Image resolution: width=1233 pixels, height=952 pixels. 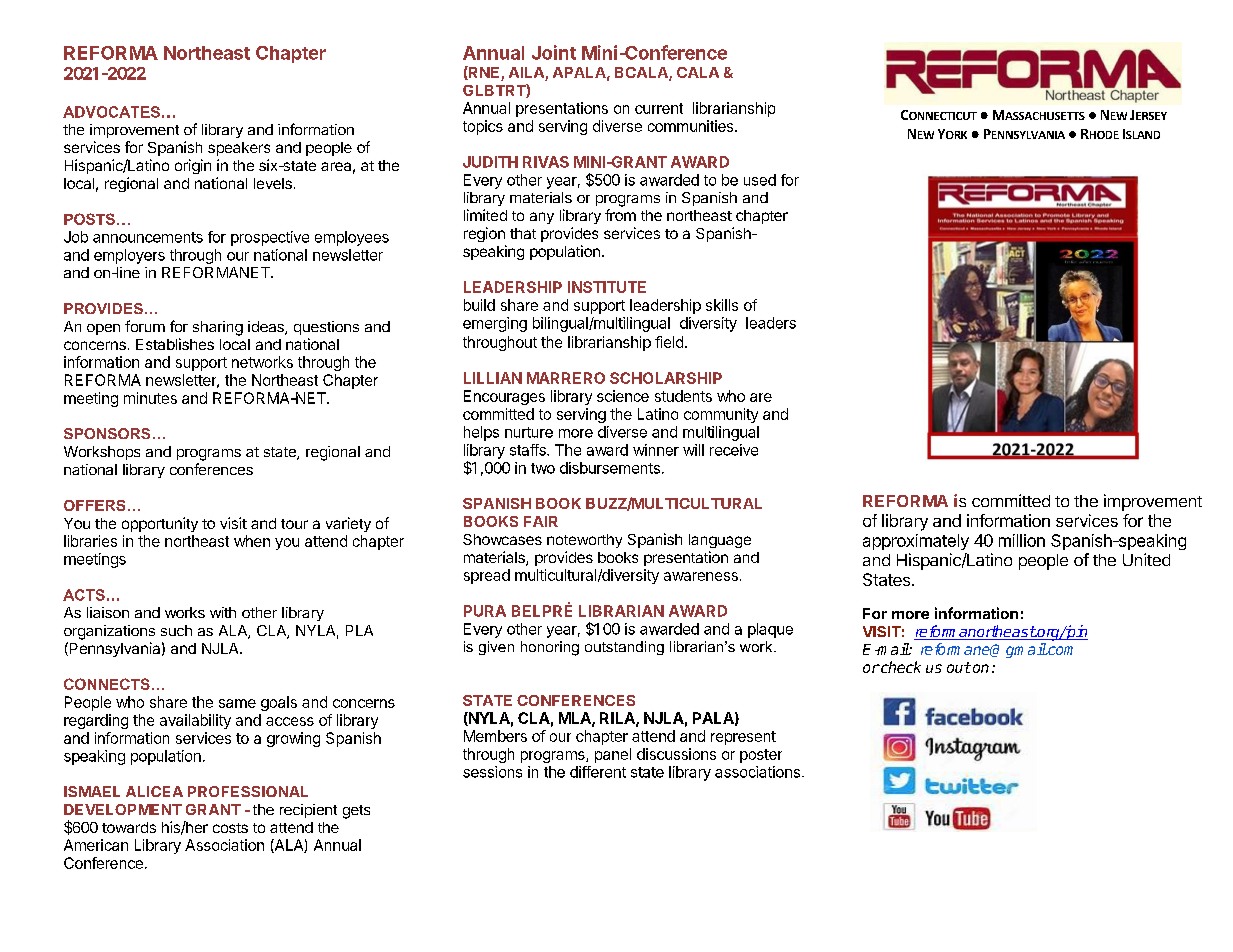 I want to click on check, so click(x=900, y=667).
